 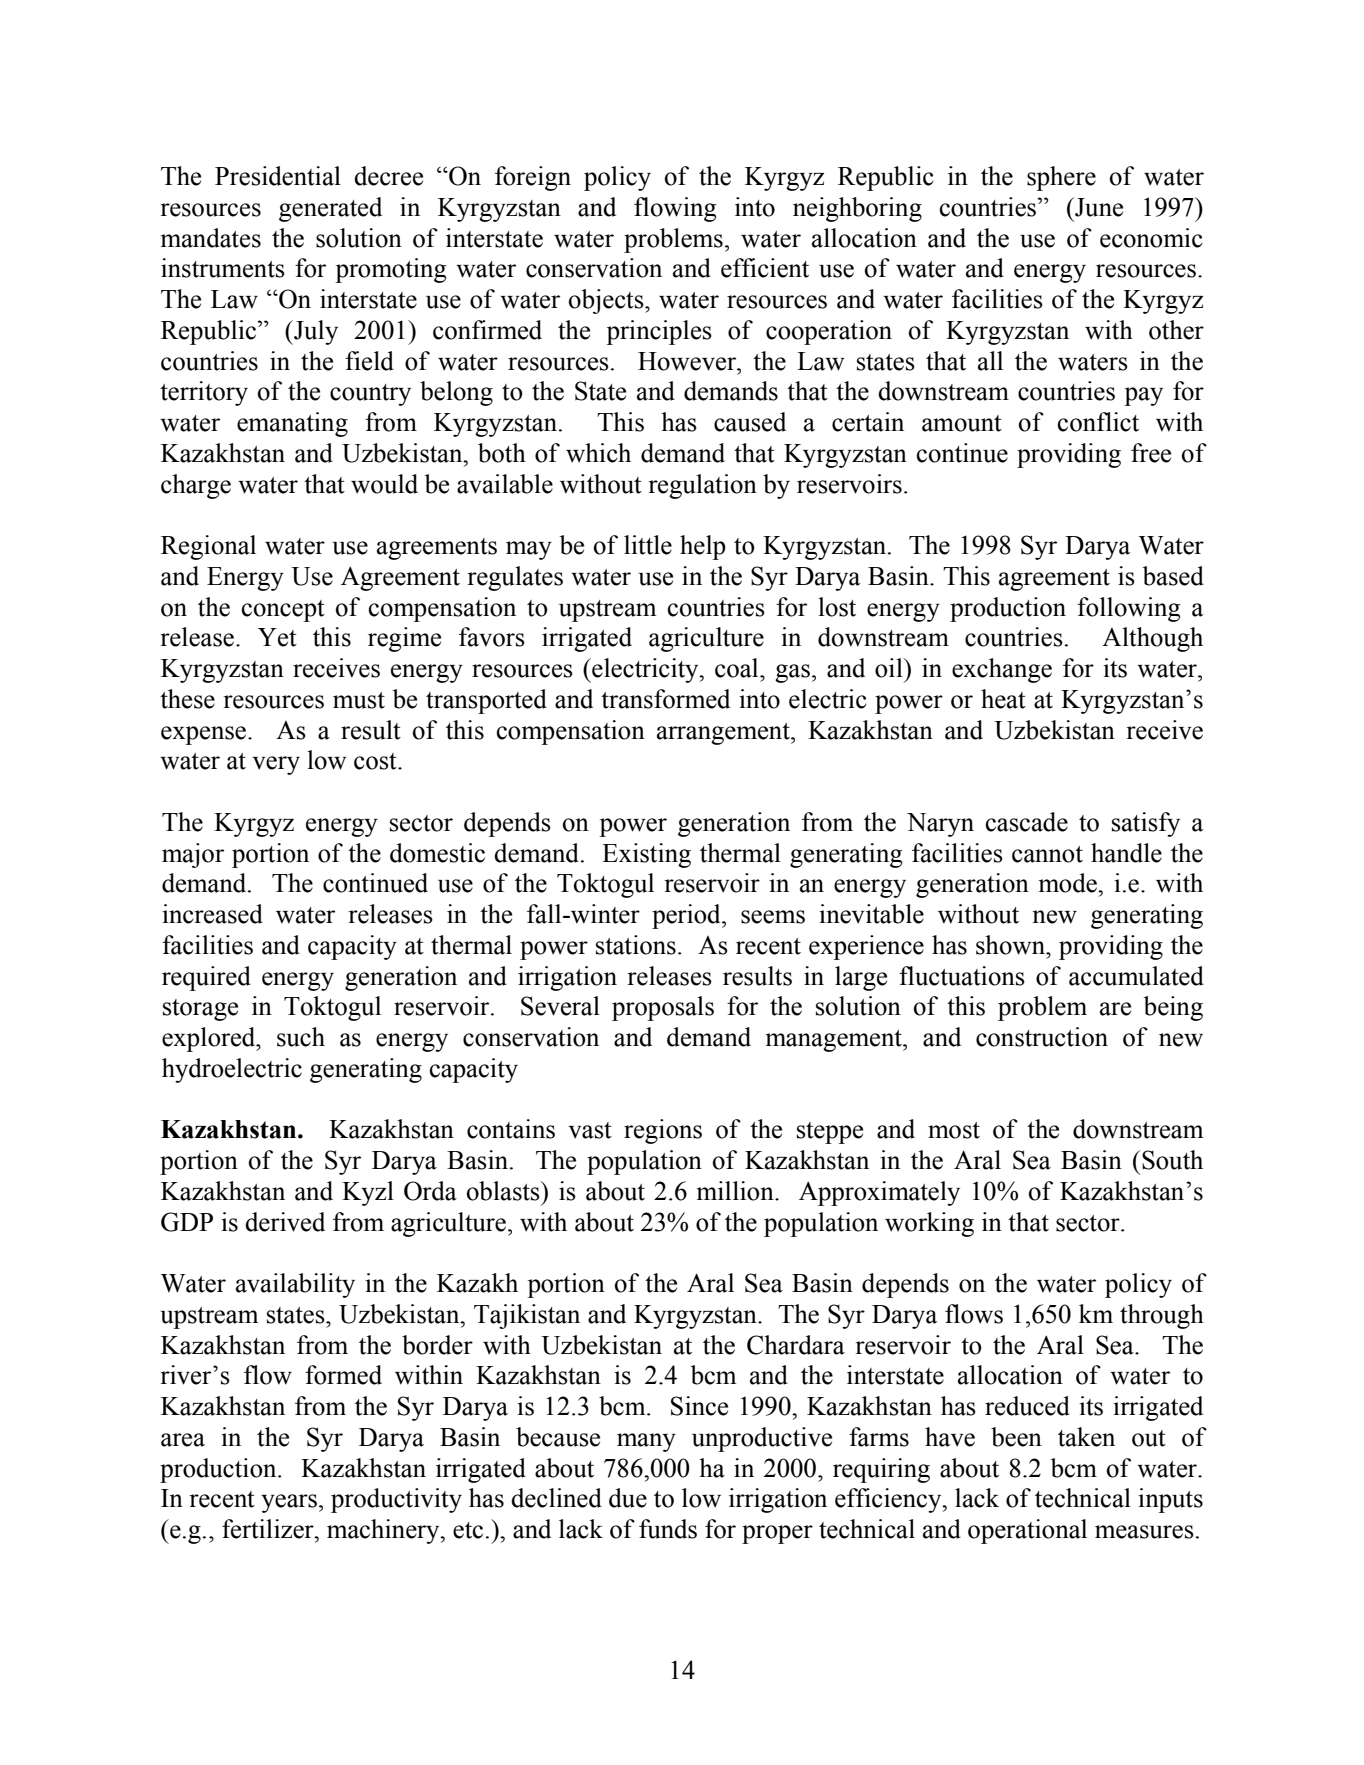 I want to click on generated, so click(x=330, y=209).
